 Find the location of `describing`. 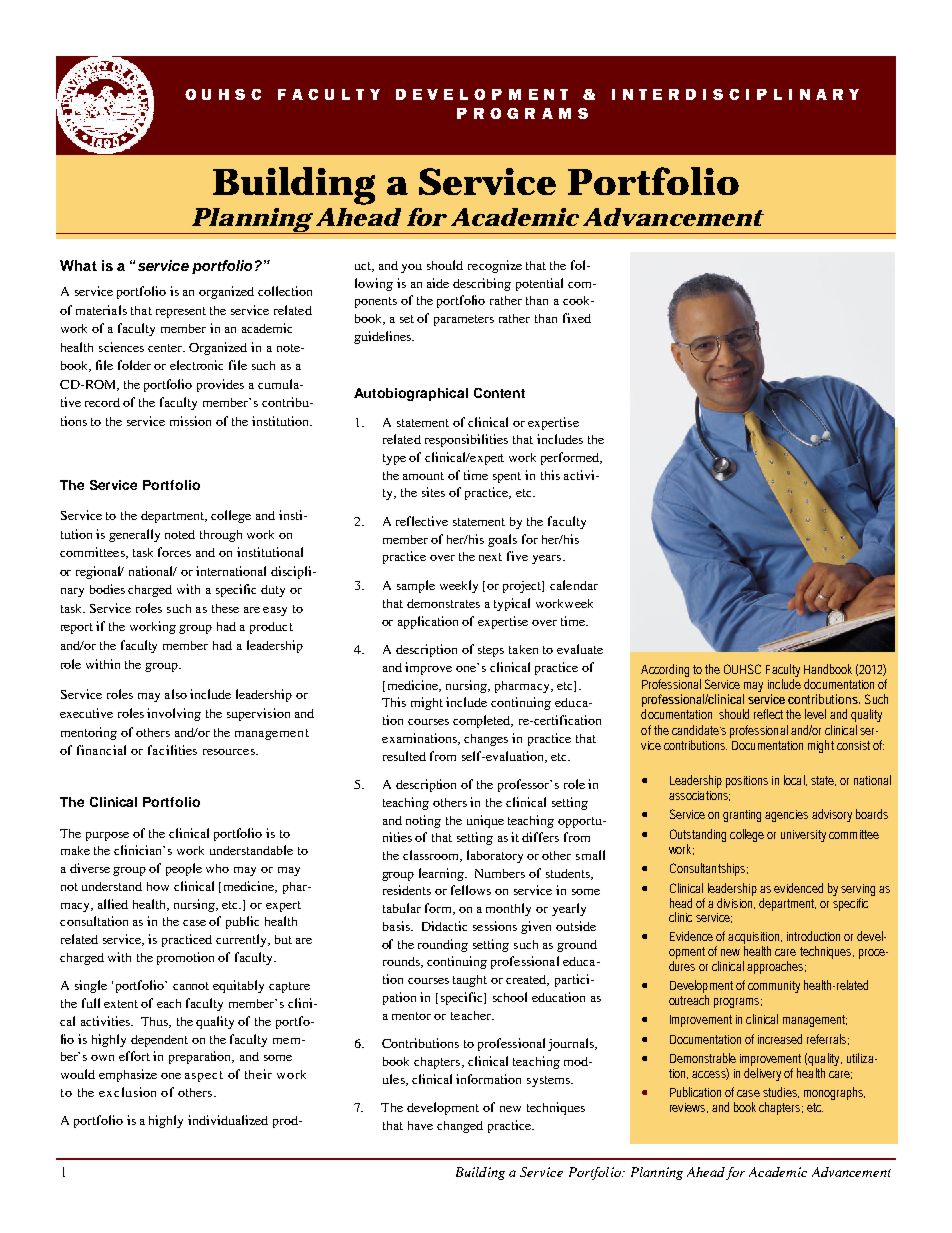

describing is located at coordinates (482, 284).
